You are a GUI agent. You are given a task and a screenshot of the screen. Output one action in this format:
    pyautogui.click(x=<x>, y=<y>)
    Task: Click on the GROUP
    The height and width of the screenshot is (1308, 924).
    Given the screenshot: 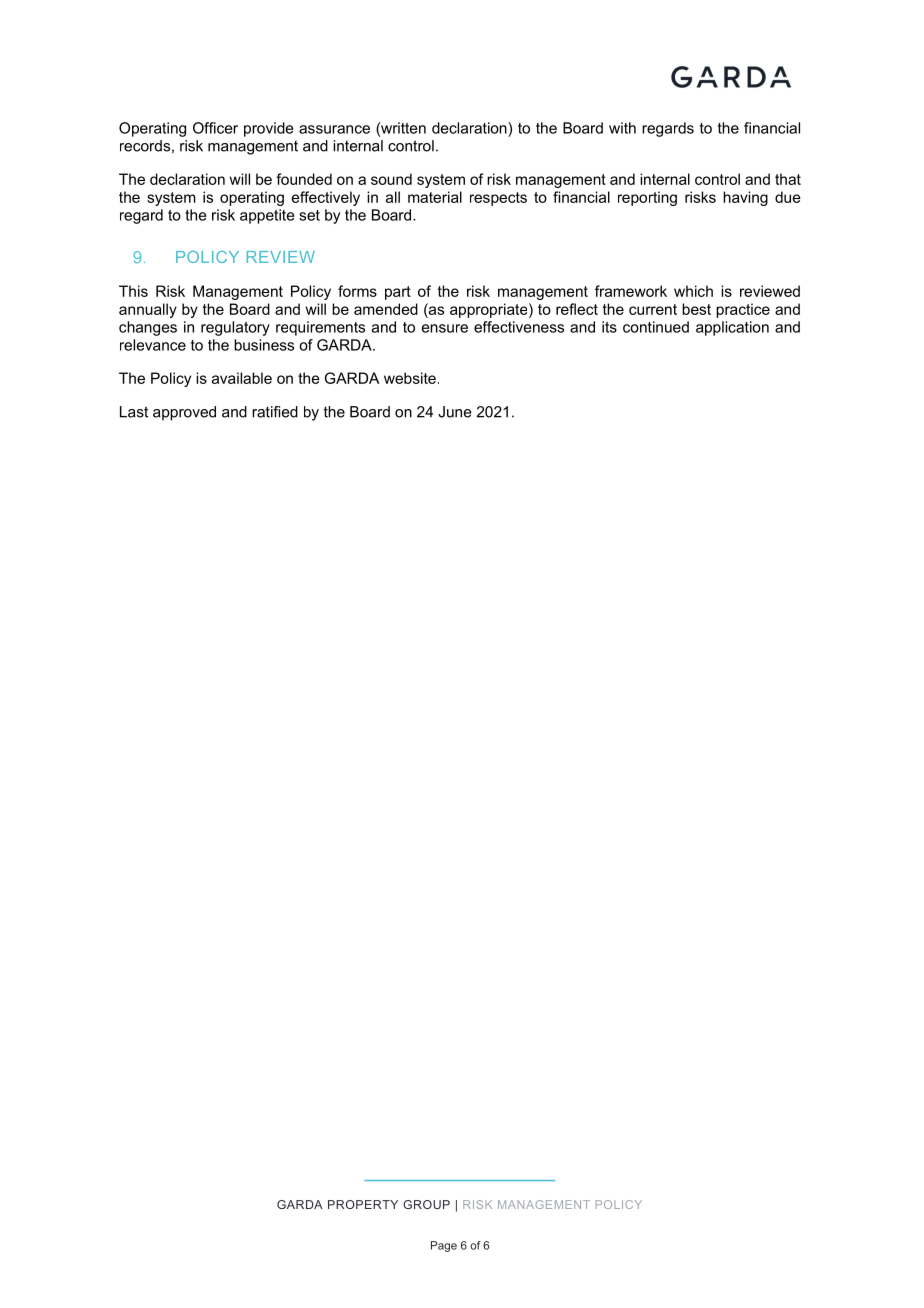 What is the action you would take?
    pyautogui.click(x=426, y=1204)
